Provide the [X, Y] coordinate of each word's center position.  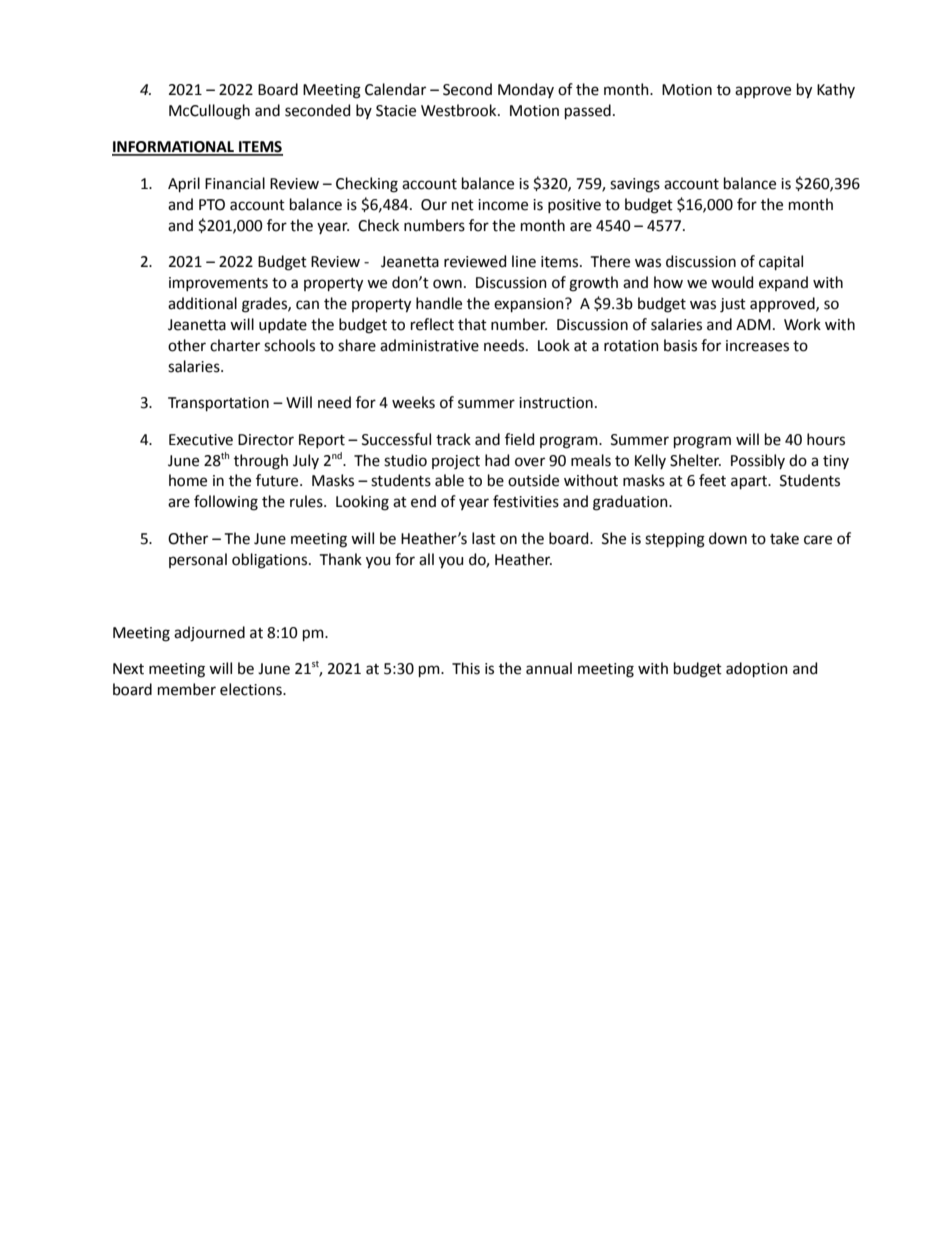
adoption [757, 669]
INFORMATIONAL [174, 148]
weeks [413, 402]
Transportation [218, 404]
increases [757, 346]
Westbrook [460, 110]
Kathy [836, 90]
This [466, 668]
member [187, 689]
